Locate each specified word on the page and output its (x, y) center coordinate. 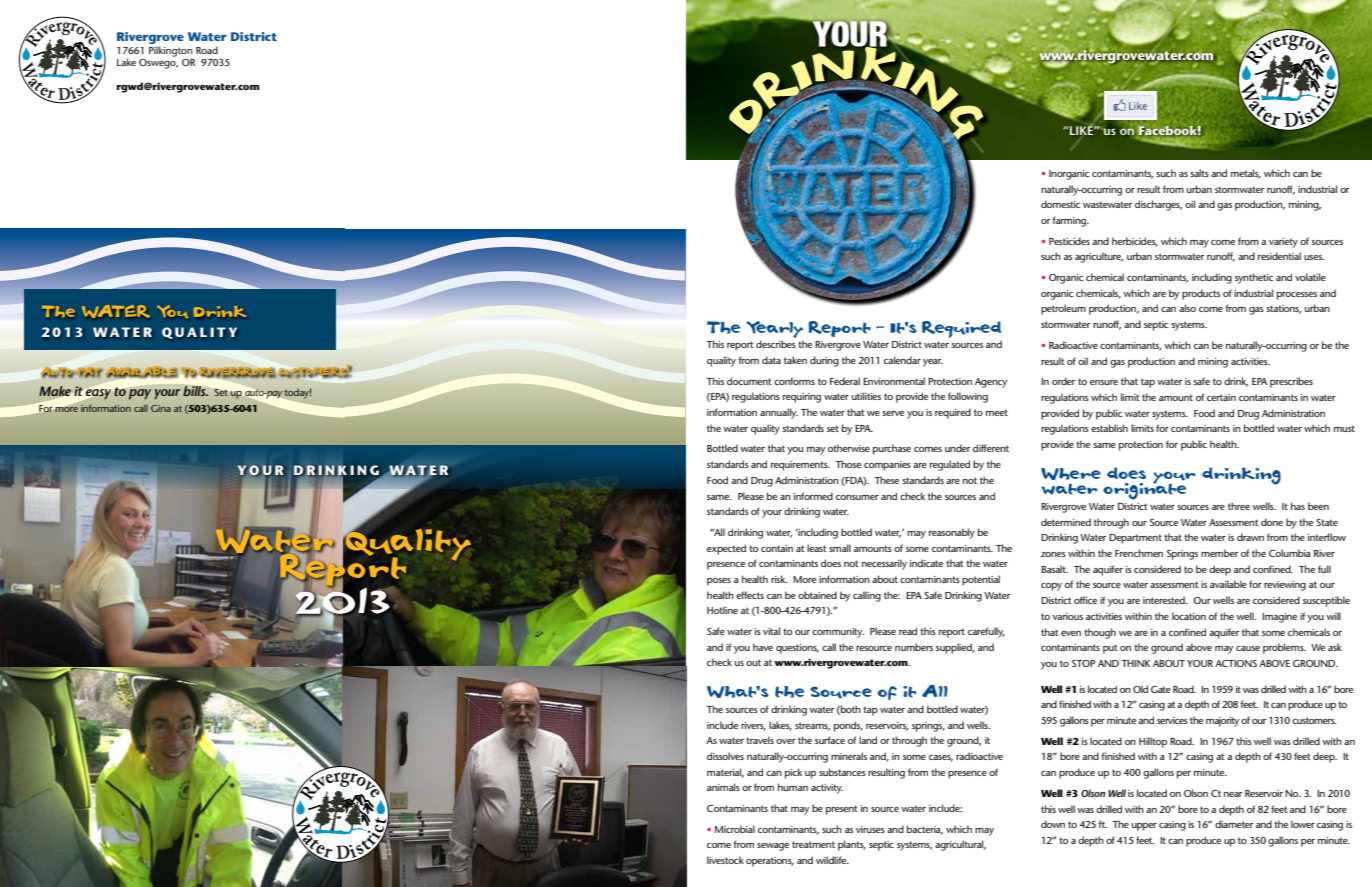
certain (1221, 397)
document (749, 381)
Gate (1161, 689)
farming (1070, 221)
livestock (725, 860)
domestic (1060, 204)
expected (726, 549)
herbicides (1135, 242)
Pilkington (171, 51)
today (297, 393)
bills (195, 391)
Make (55, 391)
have (763, 647)
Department (1135, 539)
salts (1199, 173)
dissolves (725, 756)
